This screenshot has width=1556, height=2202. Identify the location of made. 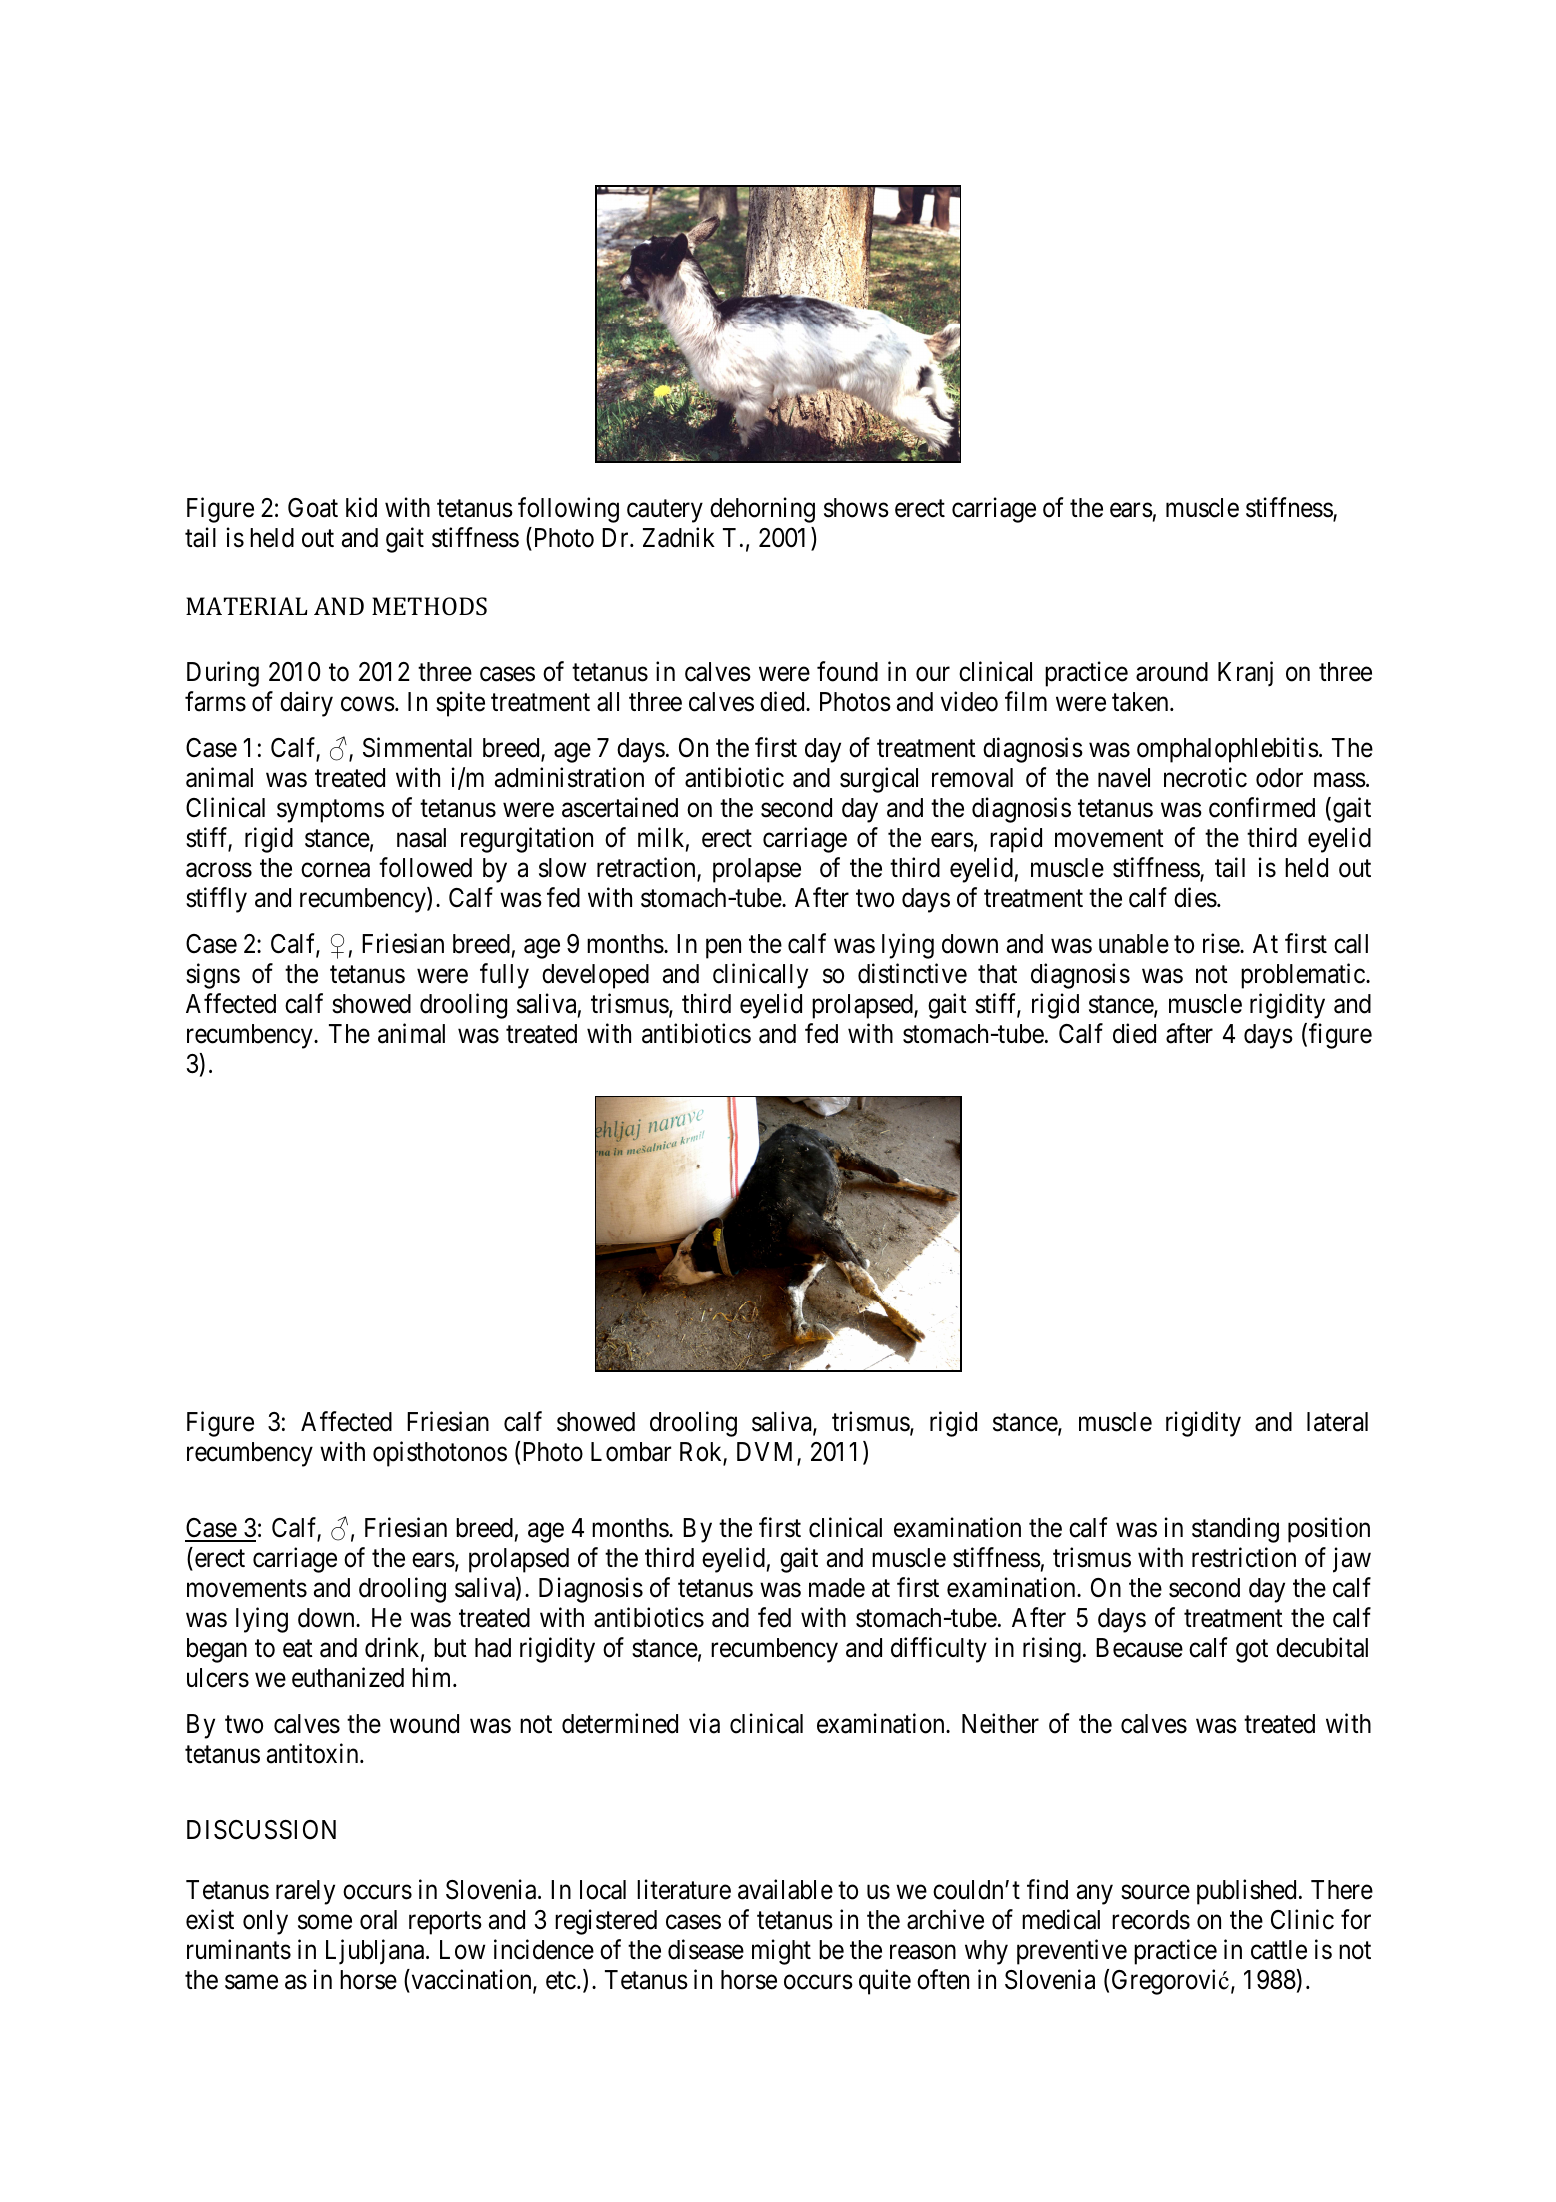
(837, 1588).
